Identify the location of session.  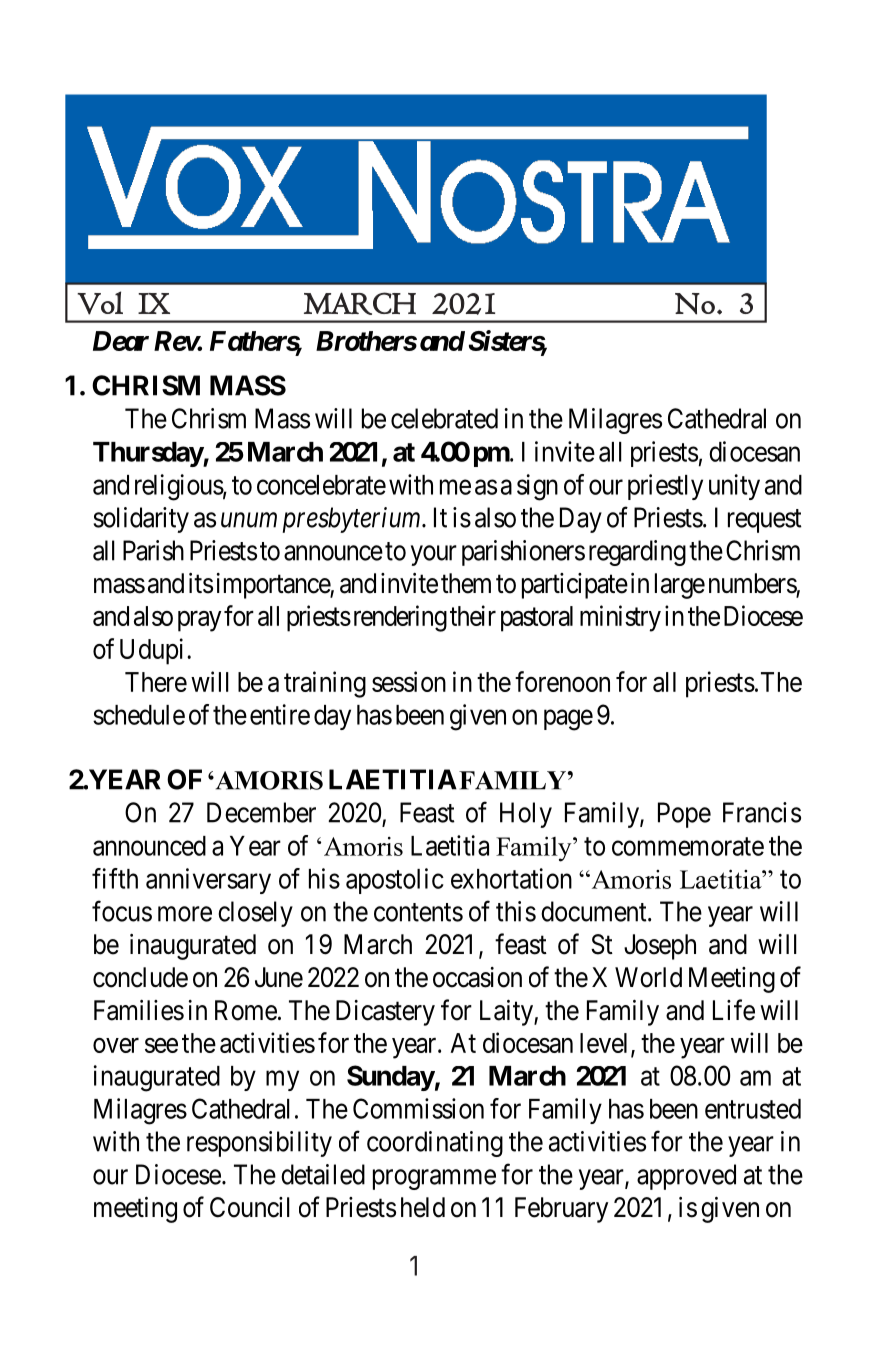
(409, 681).
